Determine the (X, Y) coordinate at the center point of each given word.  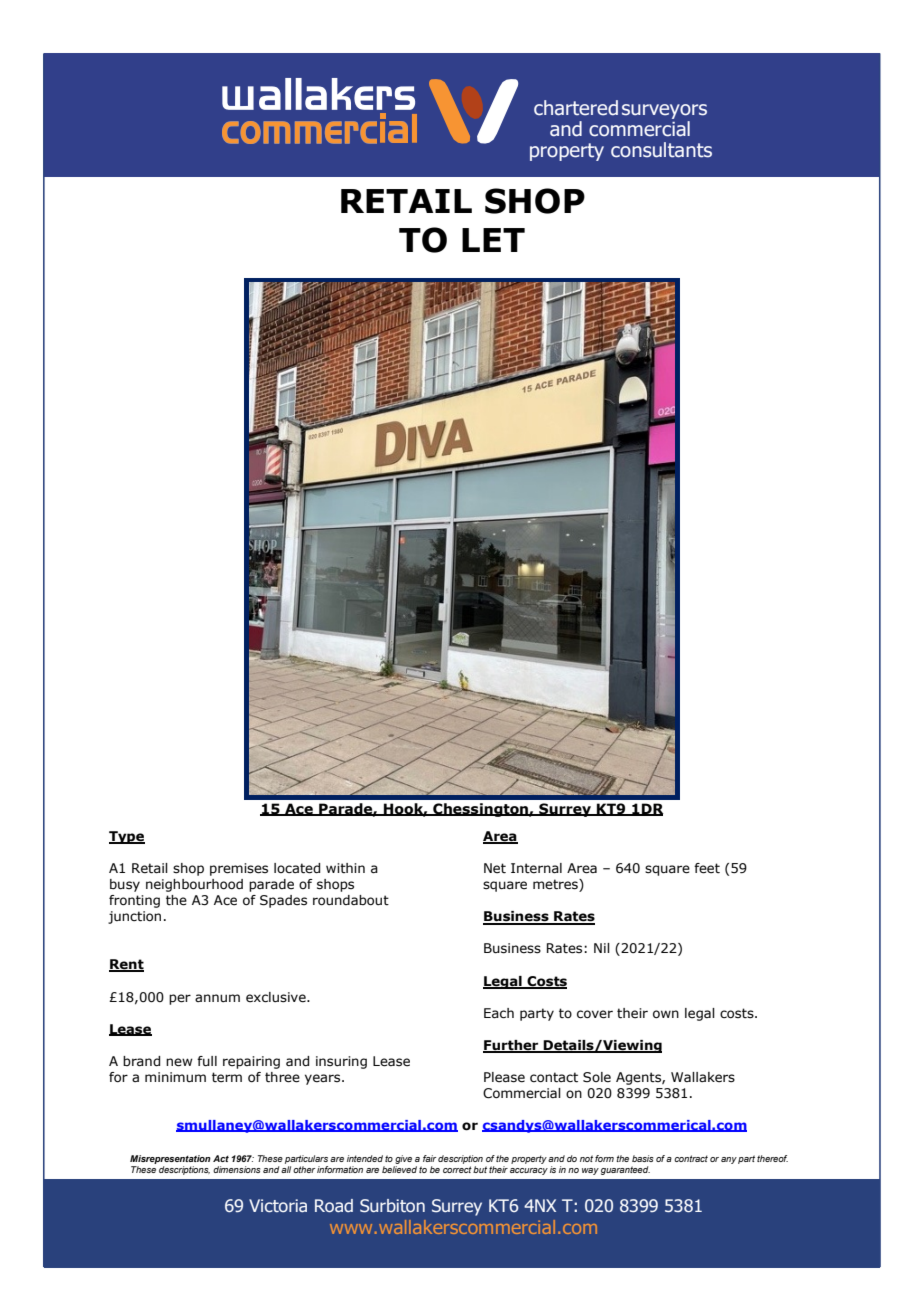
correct (457, 1169)
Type (127, 837)
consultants (661, 150)
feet (707, 868)
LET (493, 240)
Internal (536, 868)
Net (495, 868)
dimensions (236, 1169)
